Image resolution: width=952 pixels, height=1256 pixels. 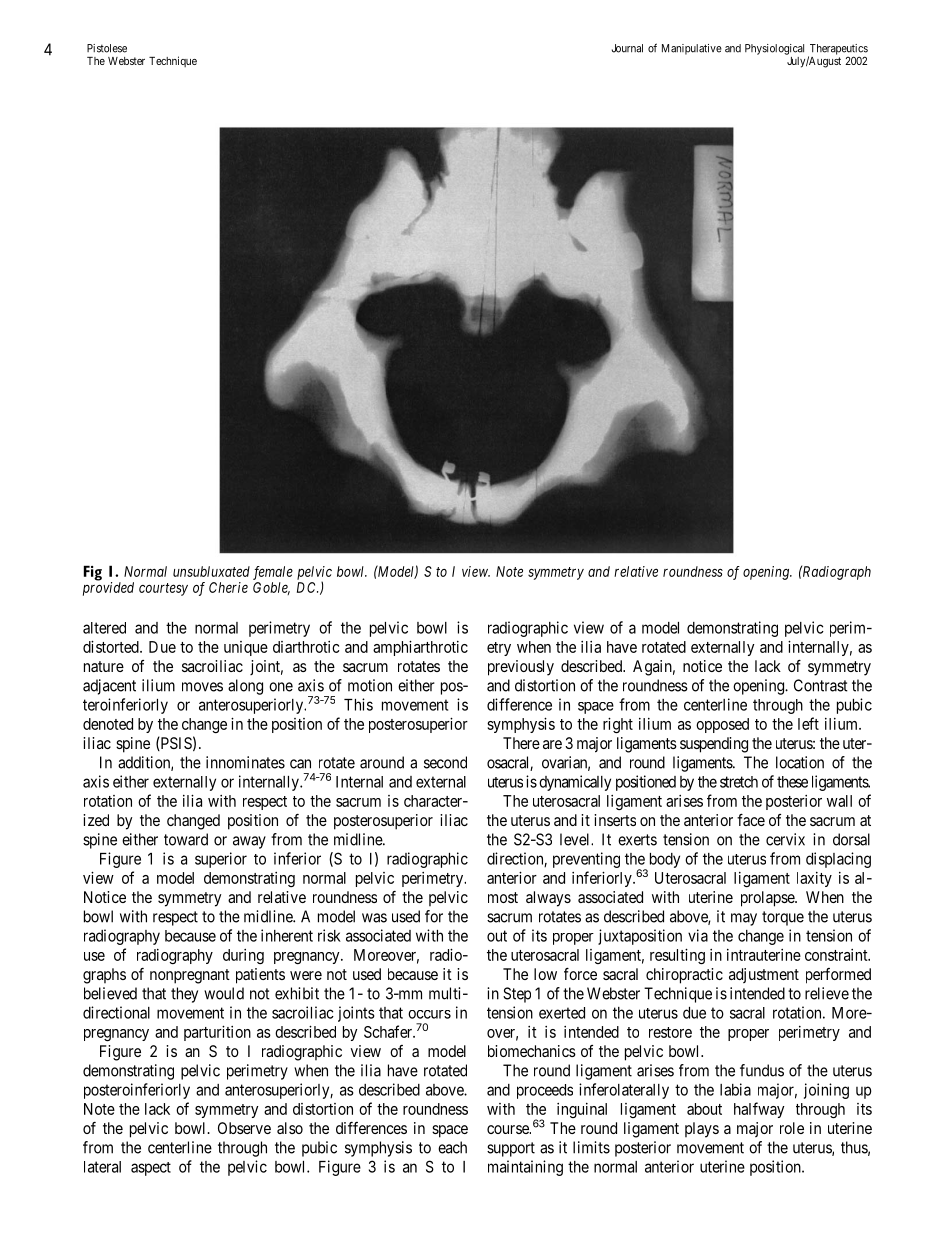 I want to click on Cherie, so click(x=228, y=587).
